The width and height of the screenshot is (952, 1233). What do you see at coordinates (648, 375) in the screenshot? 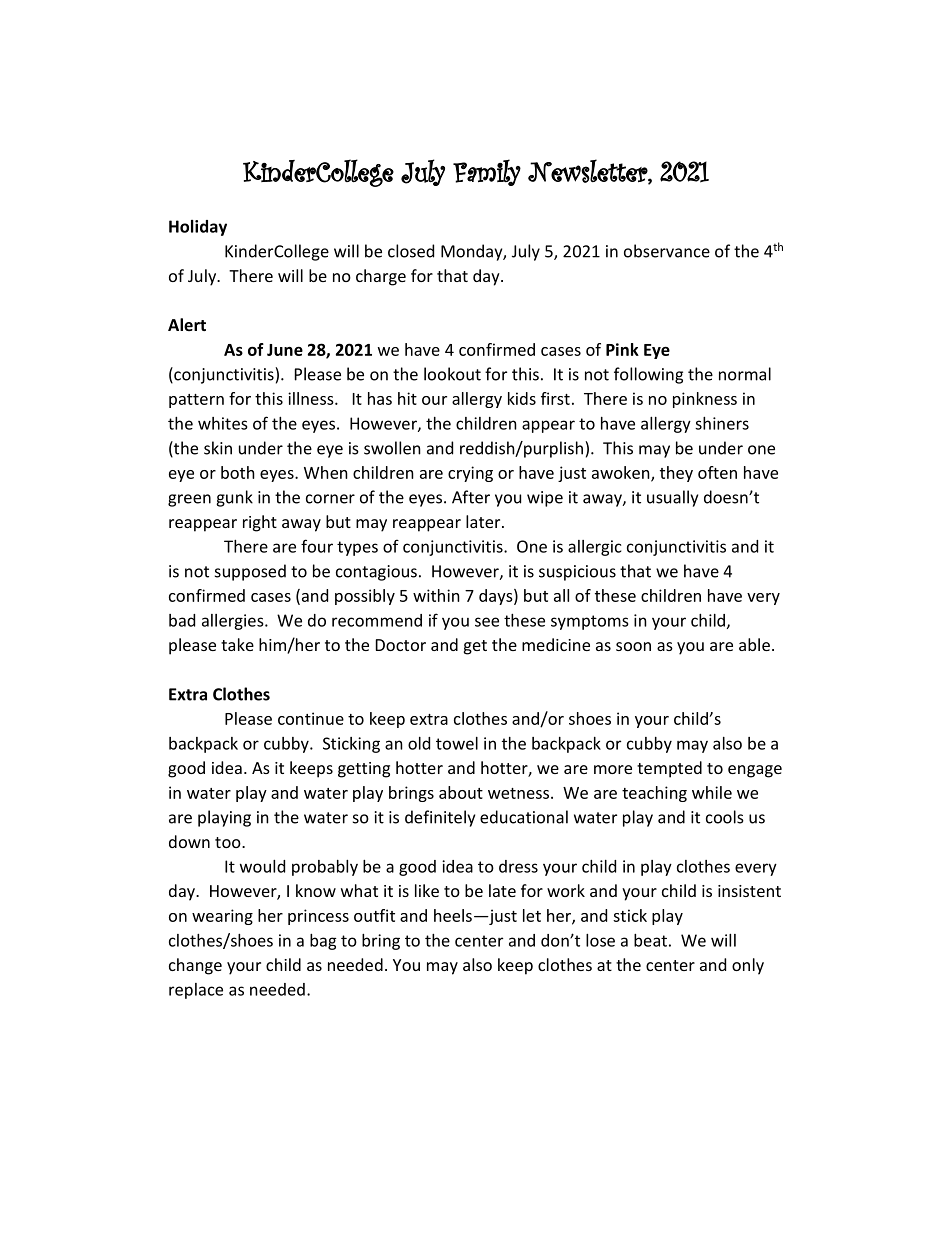
I see `following` at bounding box center [648, 375].
